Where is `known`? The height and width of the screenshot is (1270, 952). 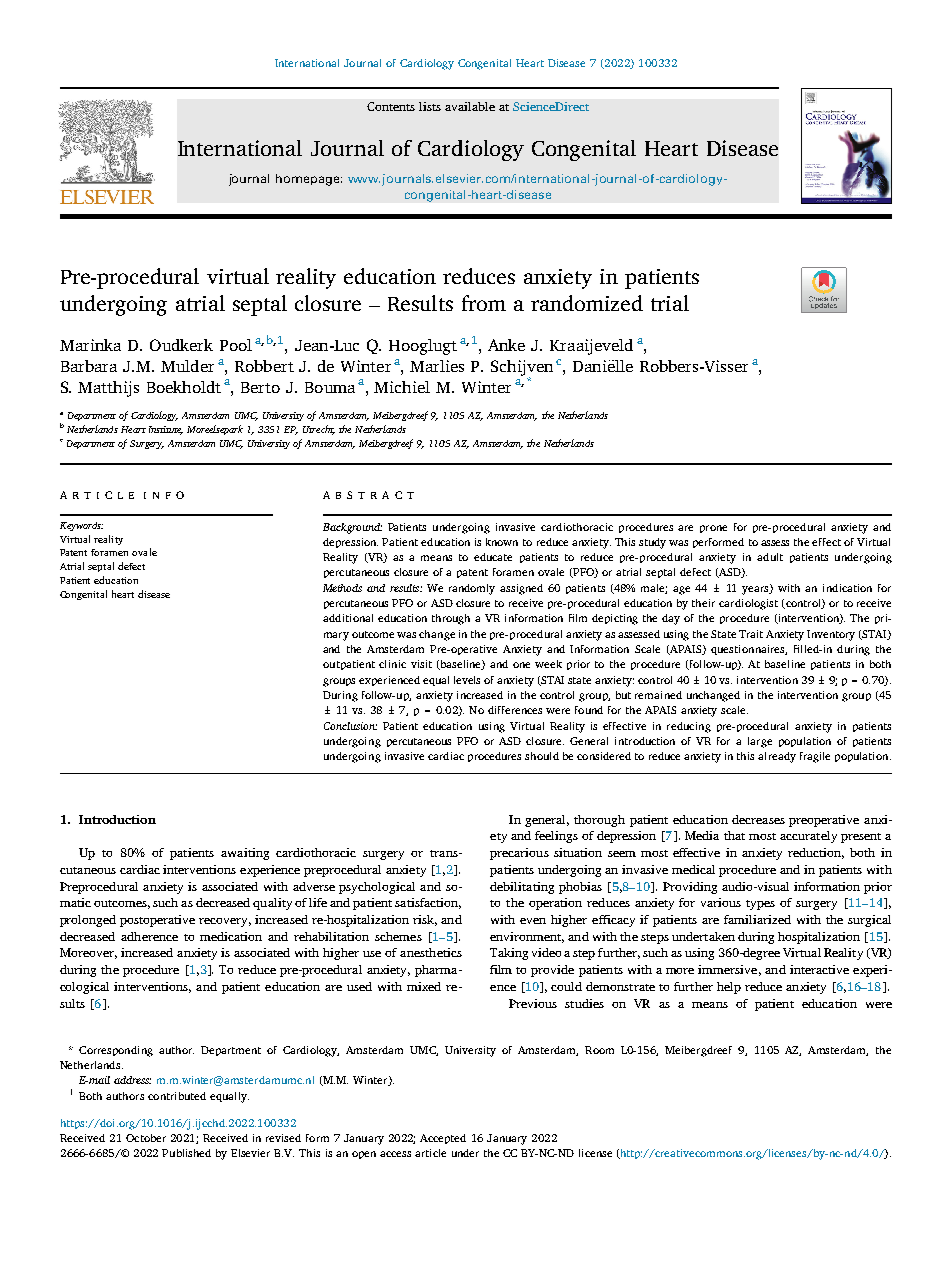
known is located at coordinates (502, 542).
